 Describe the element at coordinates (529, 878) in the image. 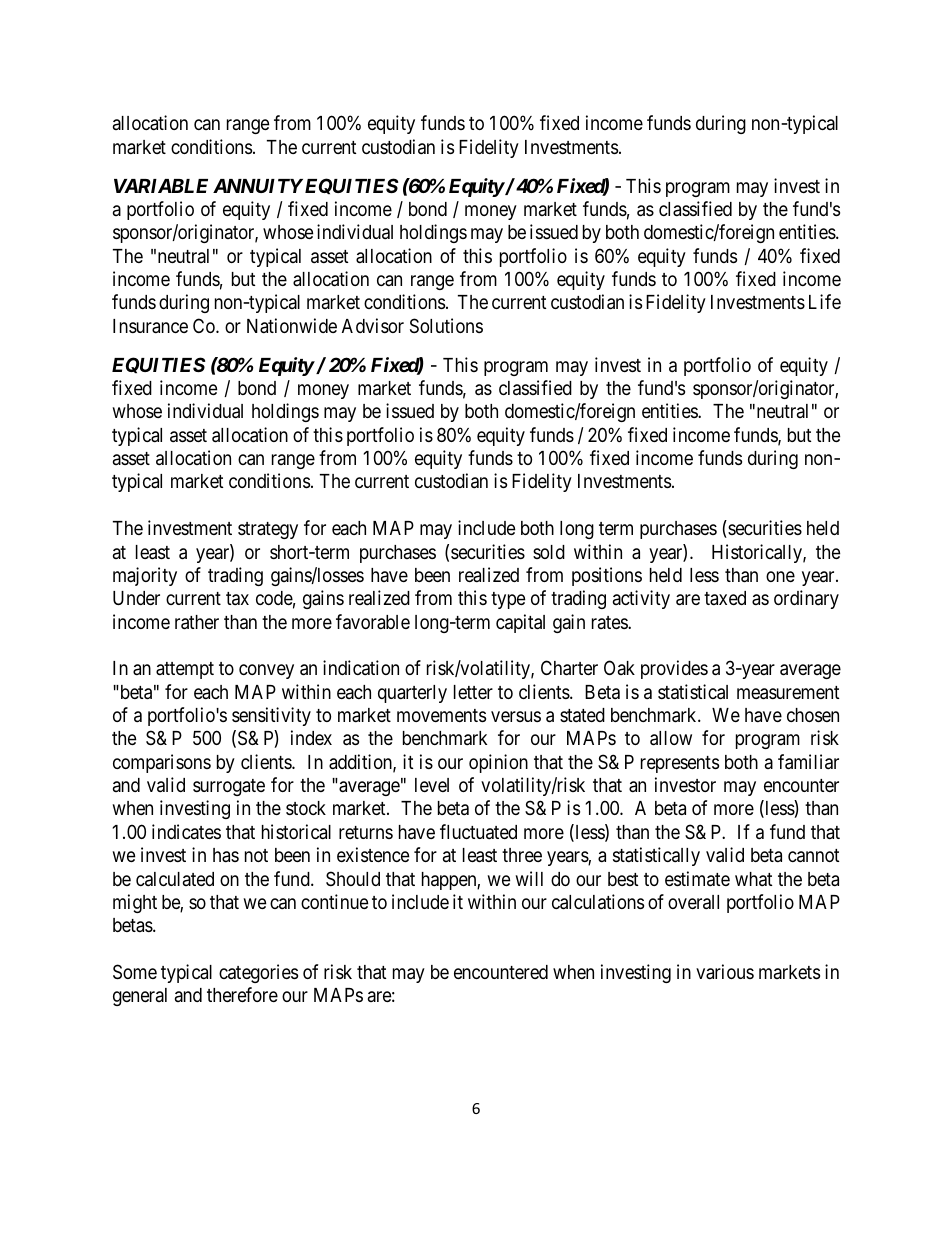

I see `will` at that location.
